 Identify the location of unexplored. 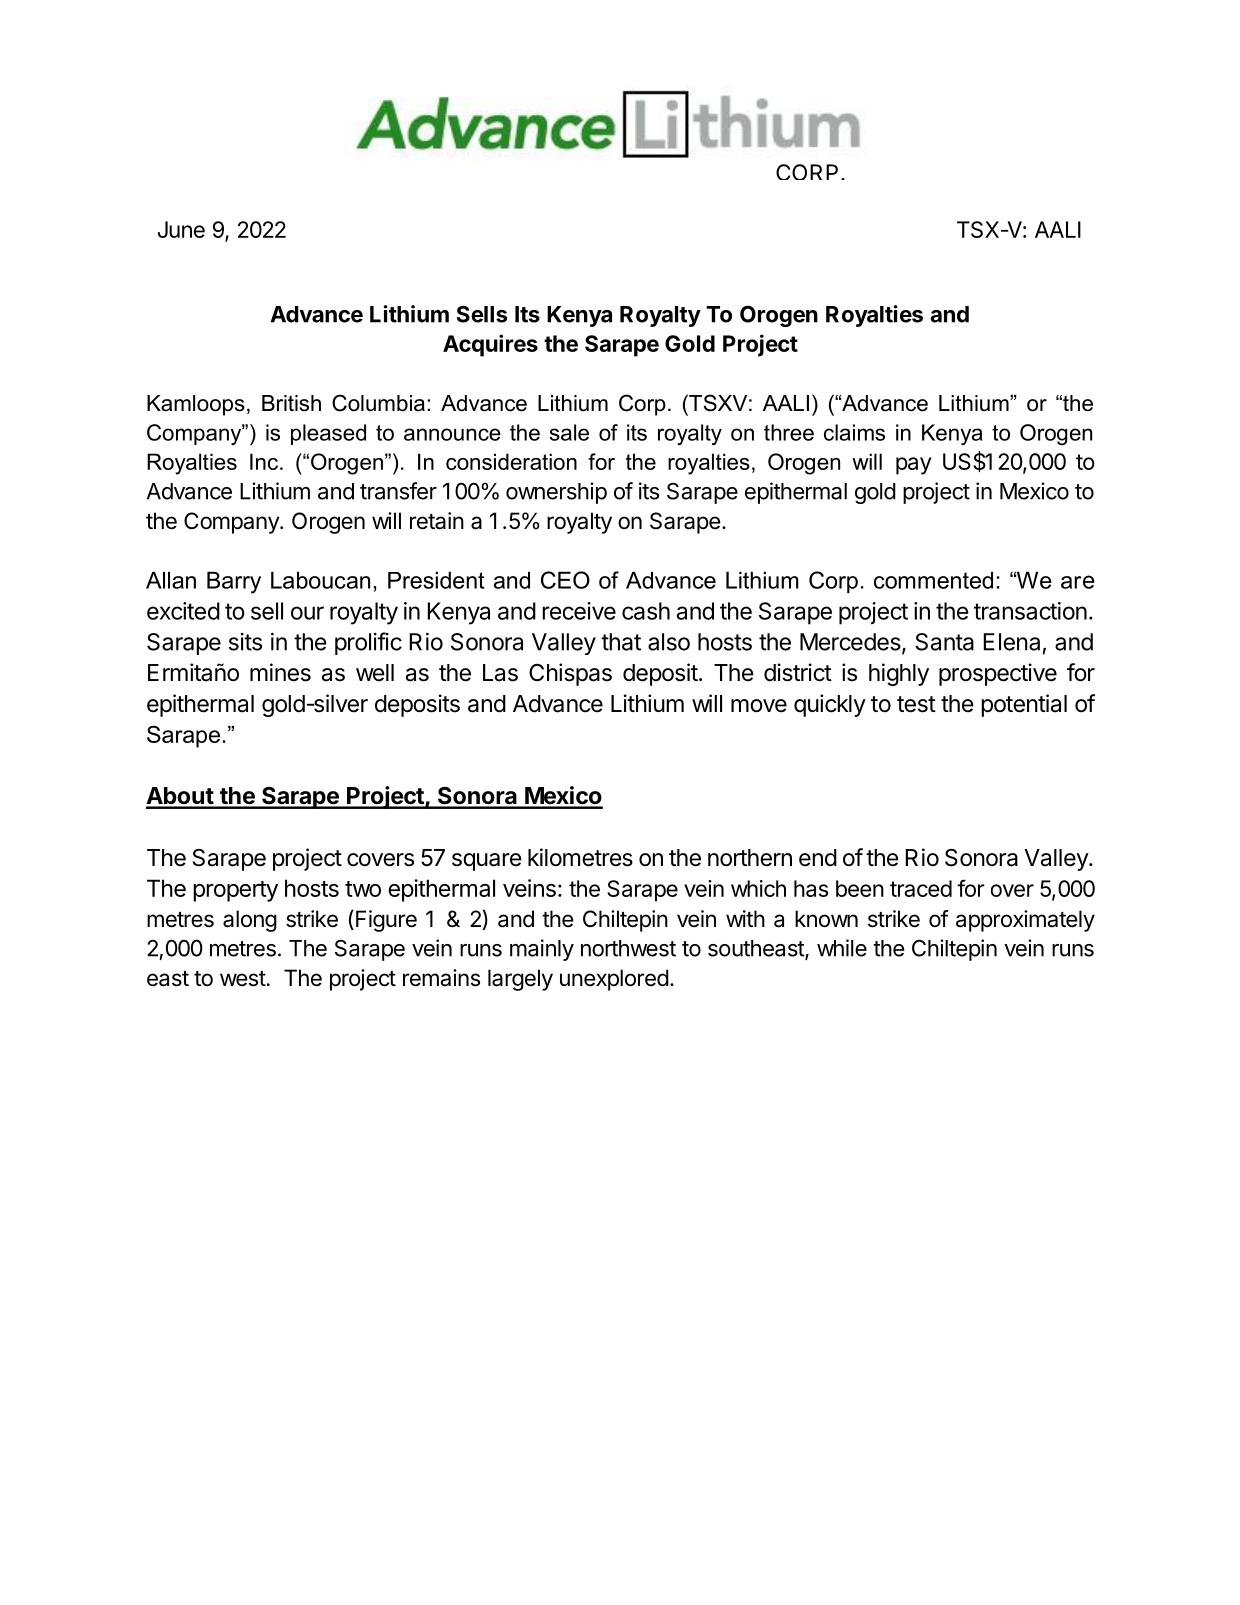
(614, 980).
